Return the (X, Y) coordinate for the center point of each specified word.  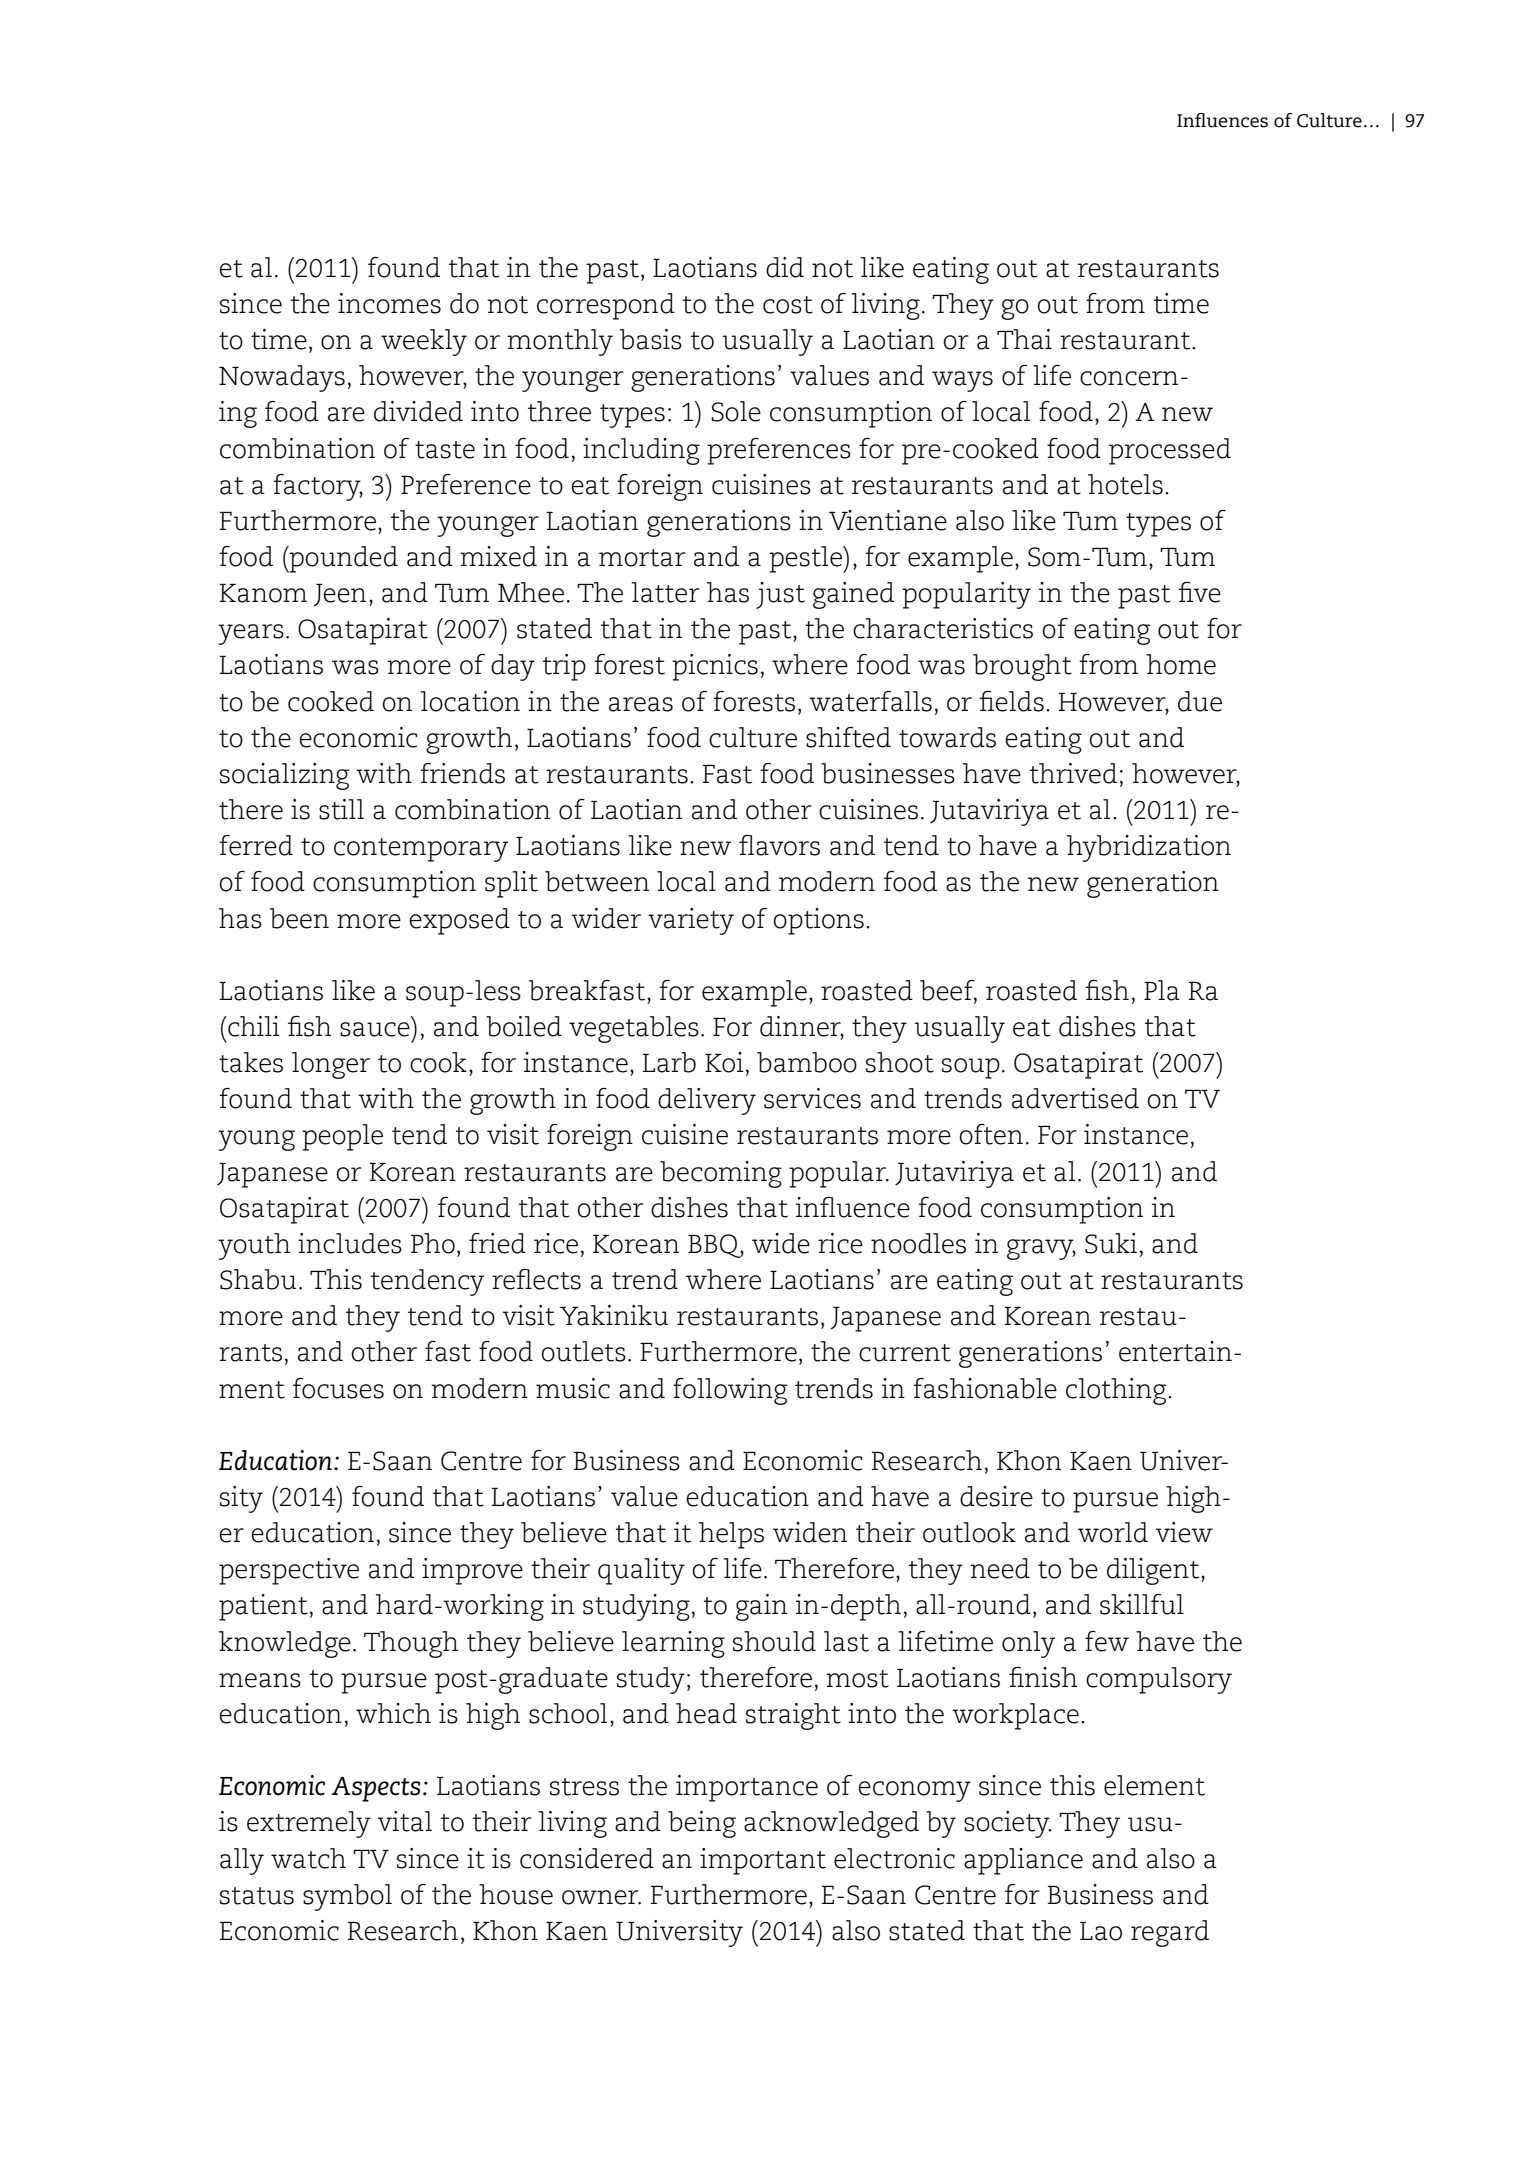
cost (788, 305)
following (730, 1391)
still (341, 809)
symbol (347, 1897)
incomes (389, 303)
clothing (1117, 1391)
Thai (1024, 339)
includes (350, 1243)
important (763, 1861)
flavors (779, 845)
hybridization (1149, 848)
